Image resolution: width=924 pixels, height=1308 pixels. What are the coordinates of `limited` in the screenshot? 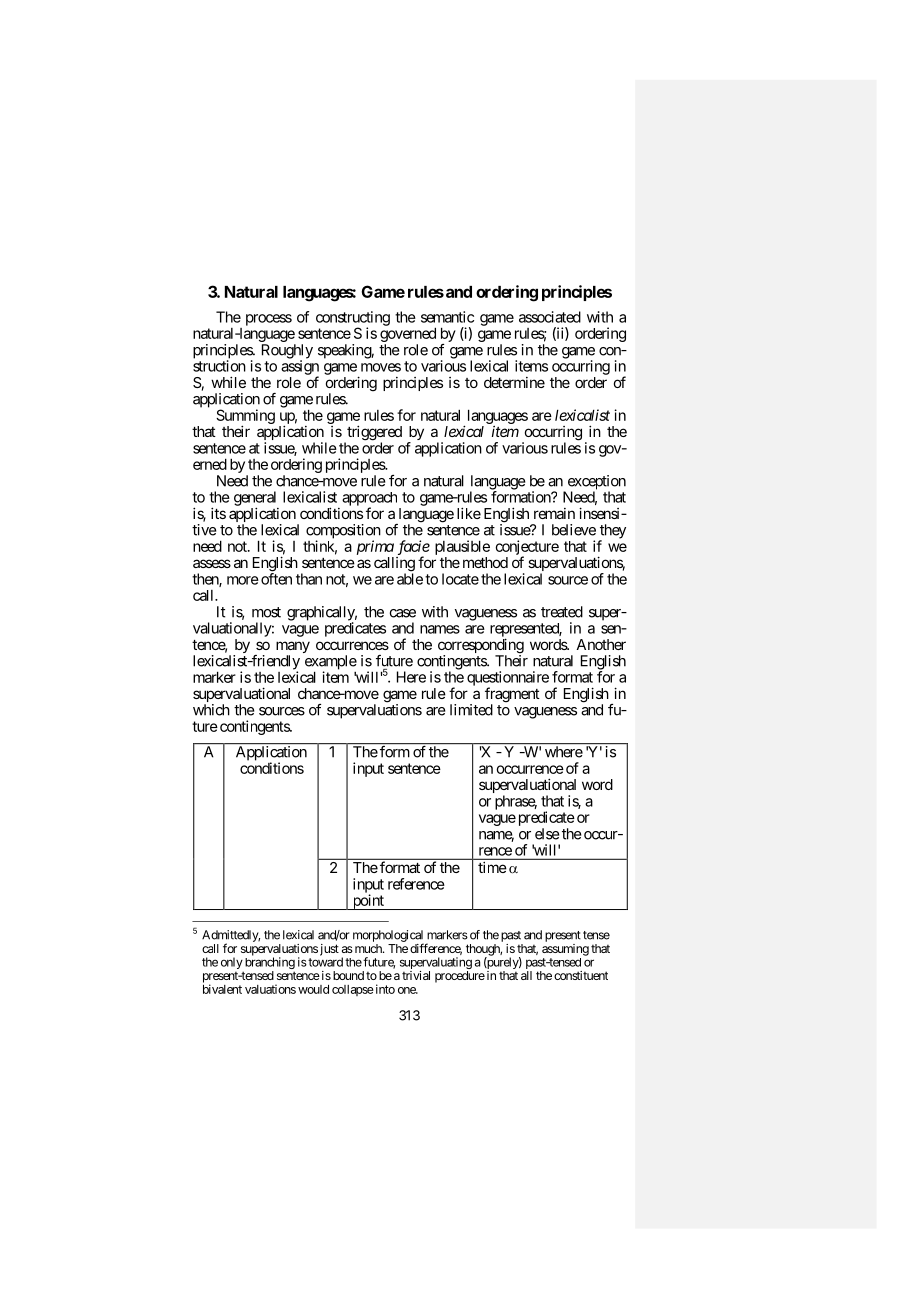 It's located at (471, 710).
